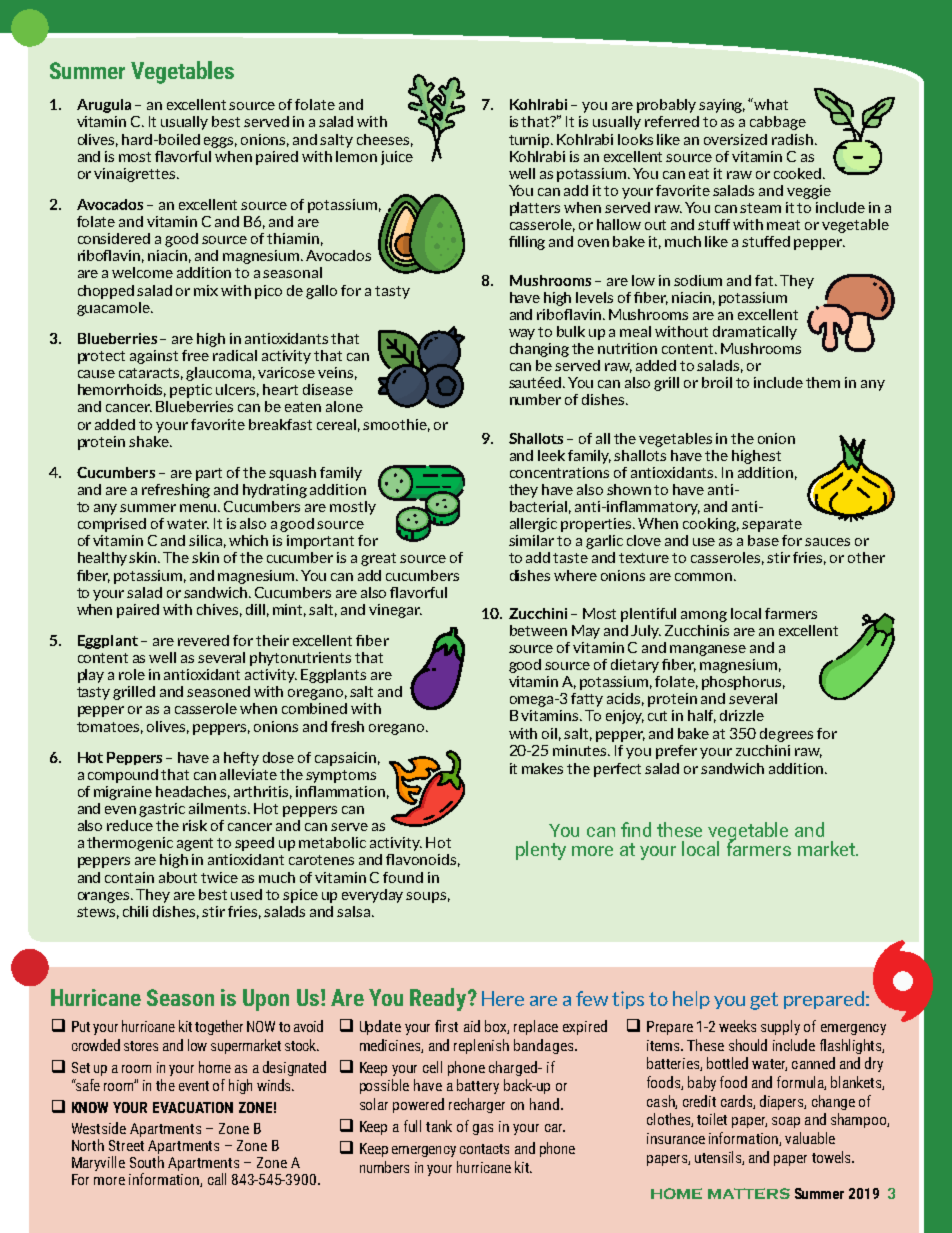 The height and width of the document is (1233, 952). What do you see at coordinates (397, 158) in the document?
I see `juice` at bounding box center [397, 158].
